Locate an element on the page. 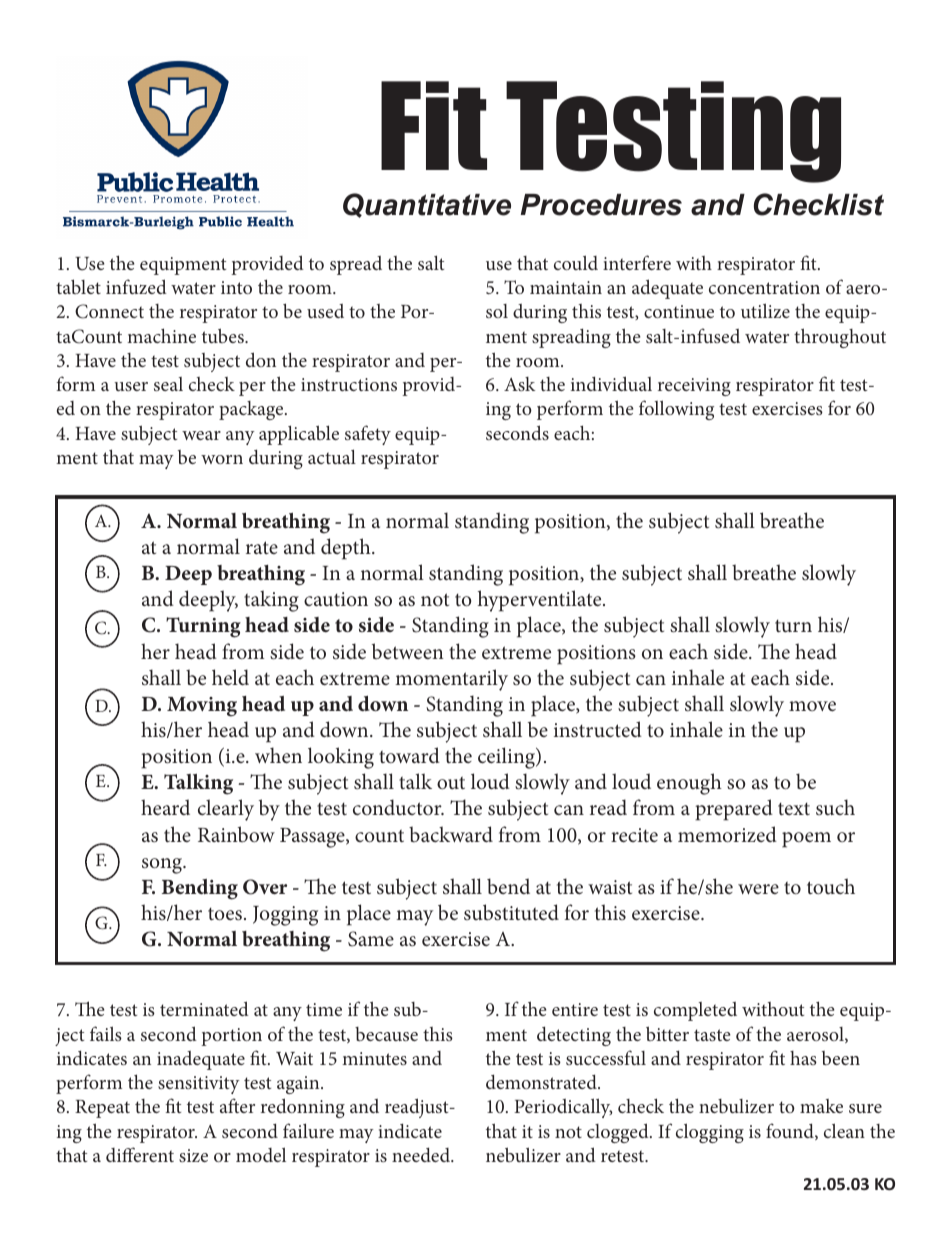  between is located at coordinates (408, 651).
